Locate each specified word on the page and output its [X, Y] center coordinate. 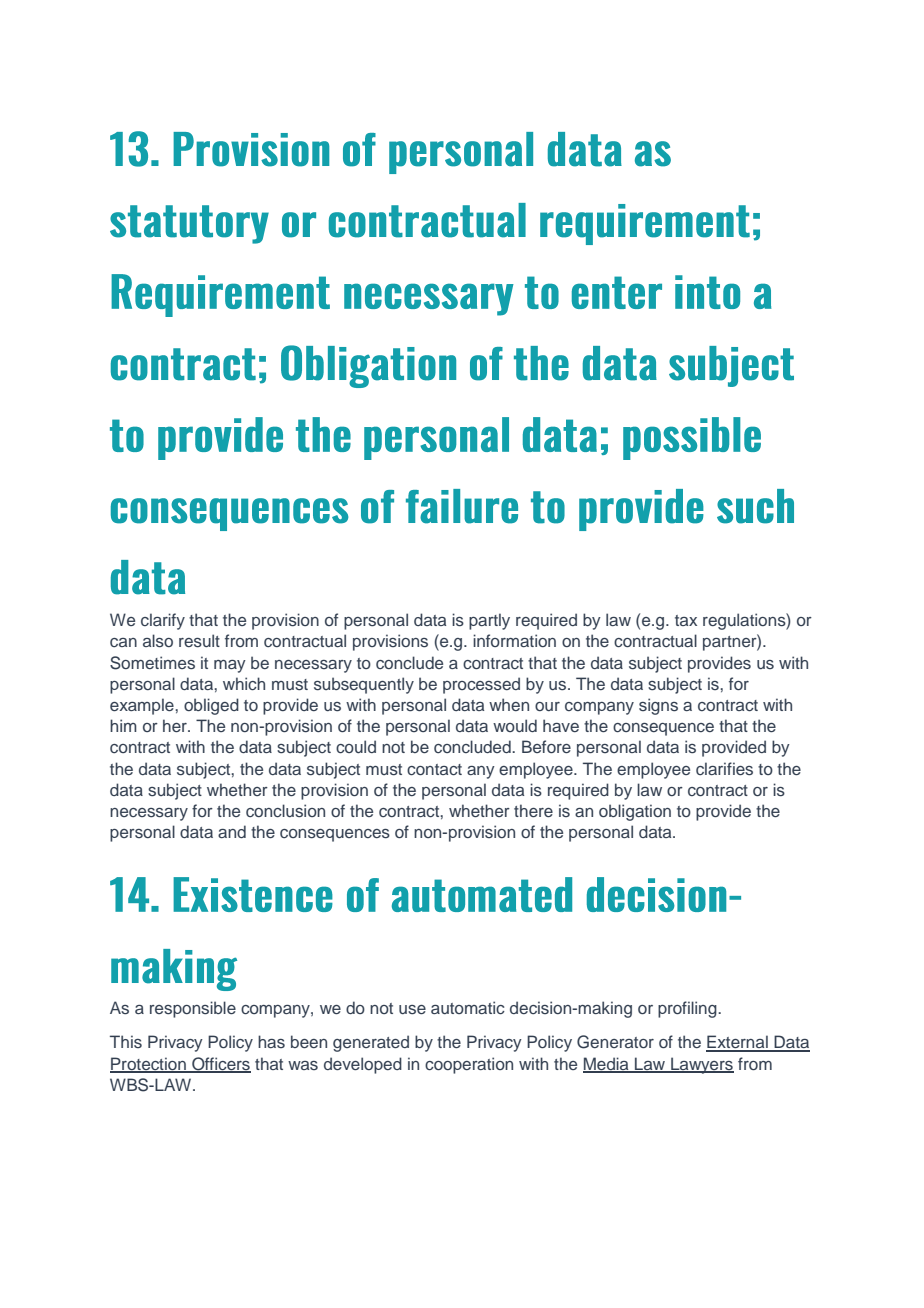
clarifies [724, 769]
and [232, 831]
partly [489, 621]
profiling [688, 1009]
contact [434, 769]
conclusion [285, 811]
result [199, 641]
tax [686, 620]
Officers [220, 1064]
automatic [468, 1007]
